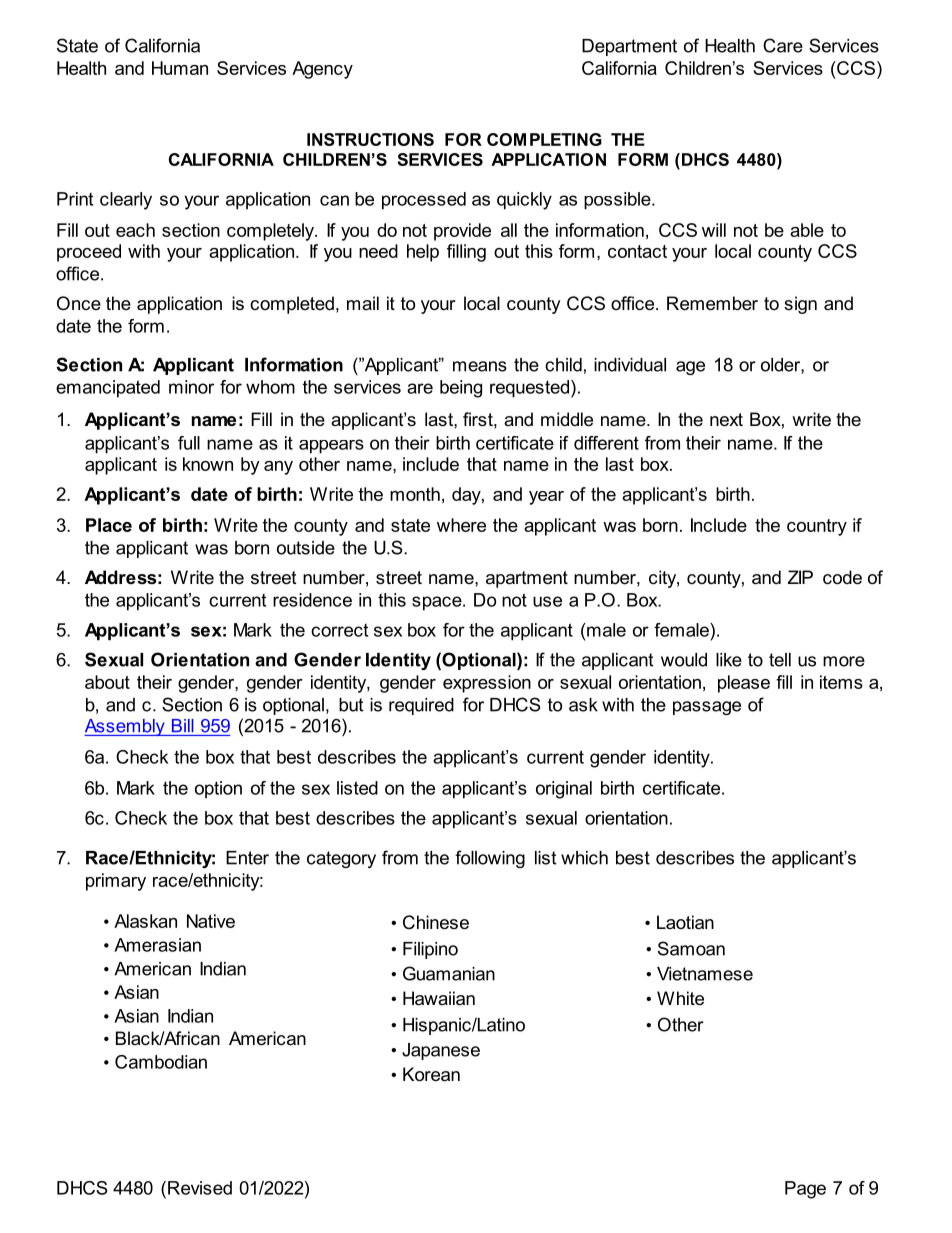 This image has height=1233, width=952. I want to click on Korean, so click(431, 1074).
